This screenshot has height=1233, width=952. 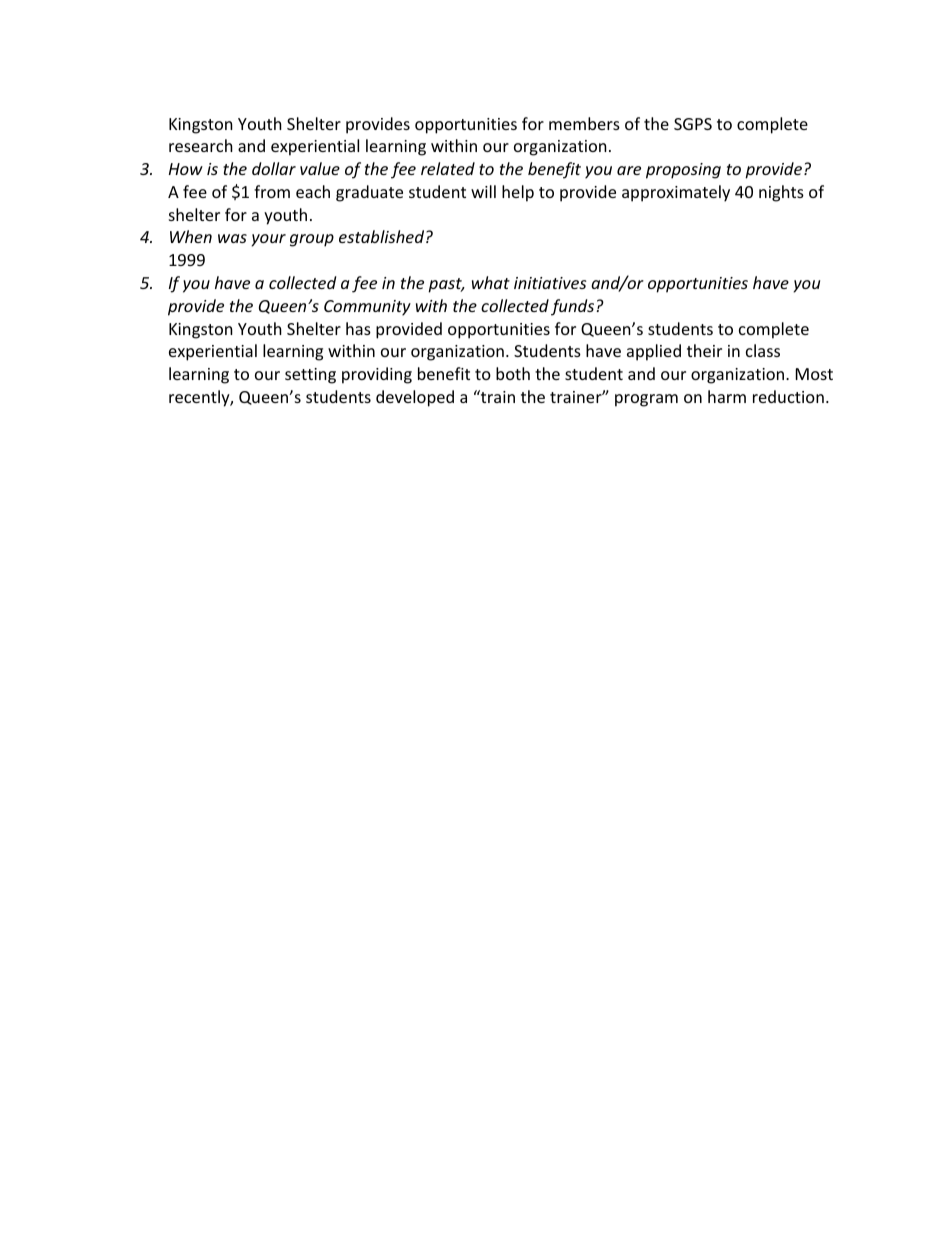 I want to click on both, so click(x=513, y=373).
